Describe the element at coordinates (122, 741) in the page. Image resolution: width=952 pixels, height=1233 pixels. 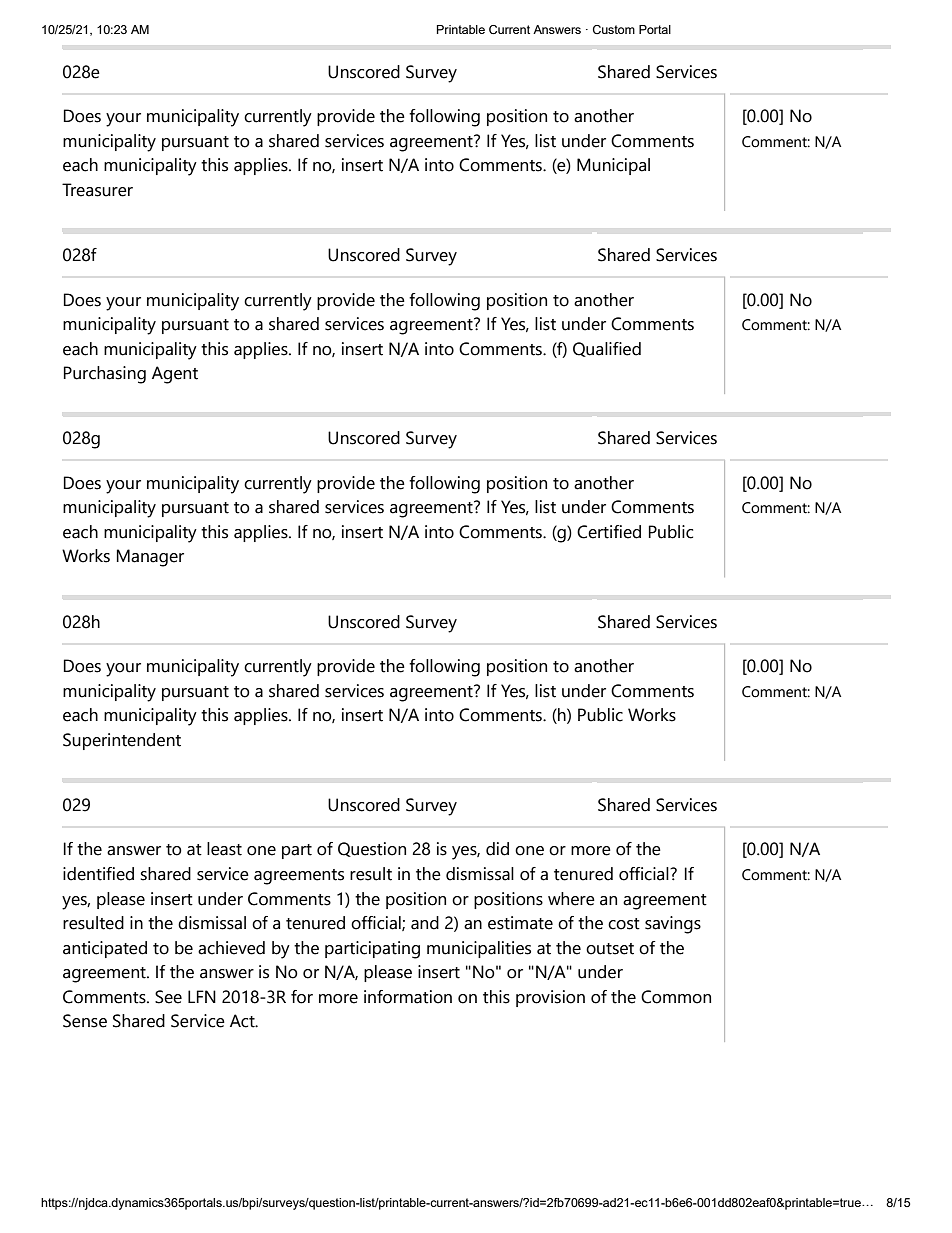
I see `Superintendent` at that location.
